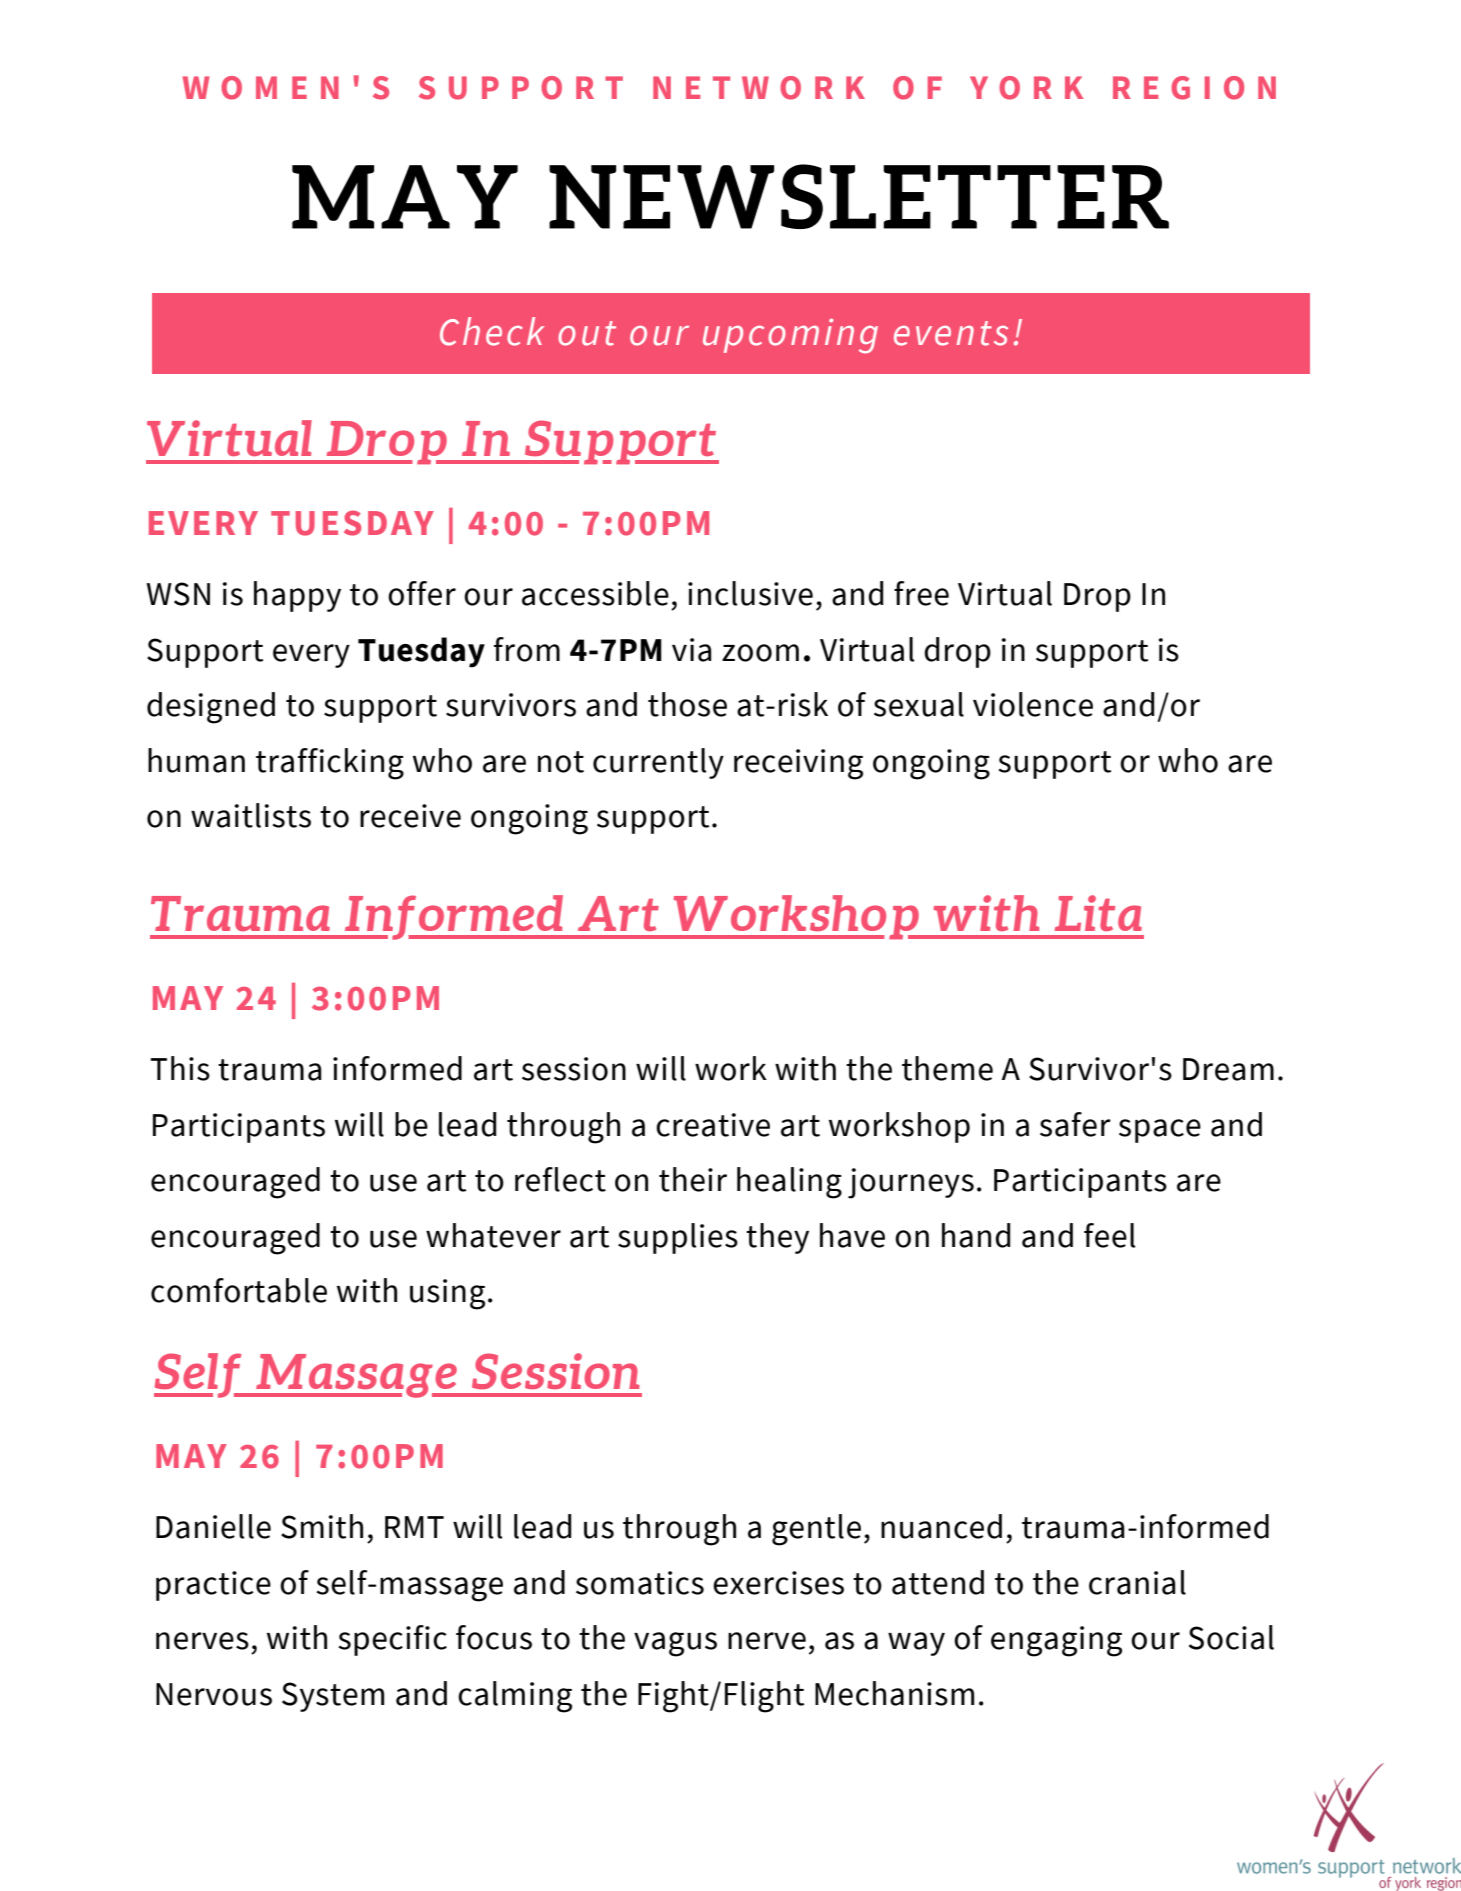 Image resolution: width=1461 pixels, height=1891 pixels. I want to click on upcoming, so click(790, 336).
